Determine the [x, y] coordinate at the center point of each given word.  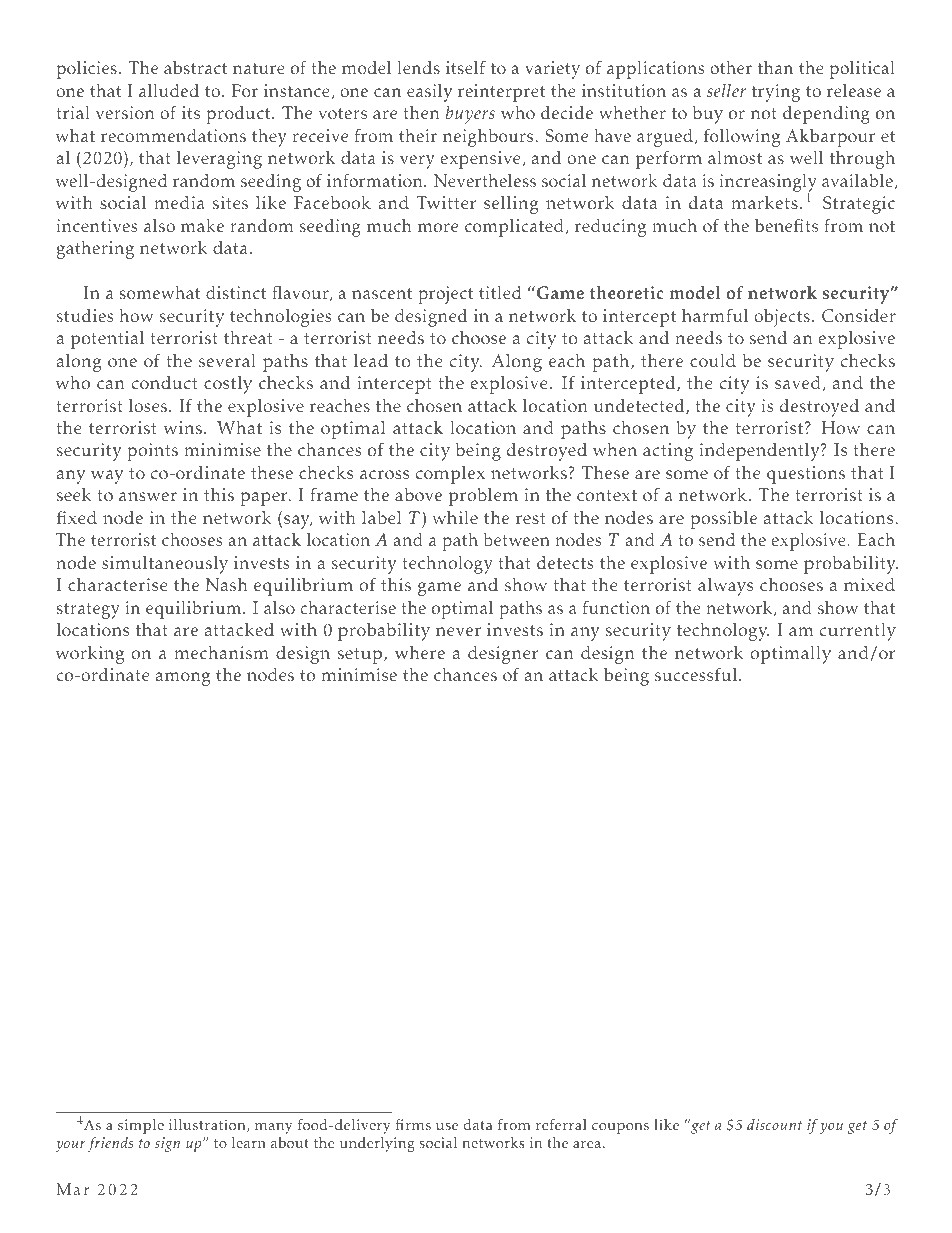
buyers [470, 115]
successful [696, 674]
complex [450, 475]
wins [183, 428]
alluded [169, 91]
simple [141, 1126]
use [447, 1127]
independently [760, 452]
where [420, 653]
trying [776, 93]
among [183, 679]
